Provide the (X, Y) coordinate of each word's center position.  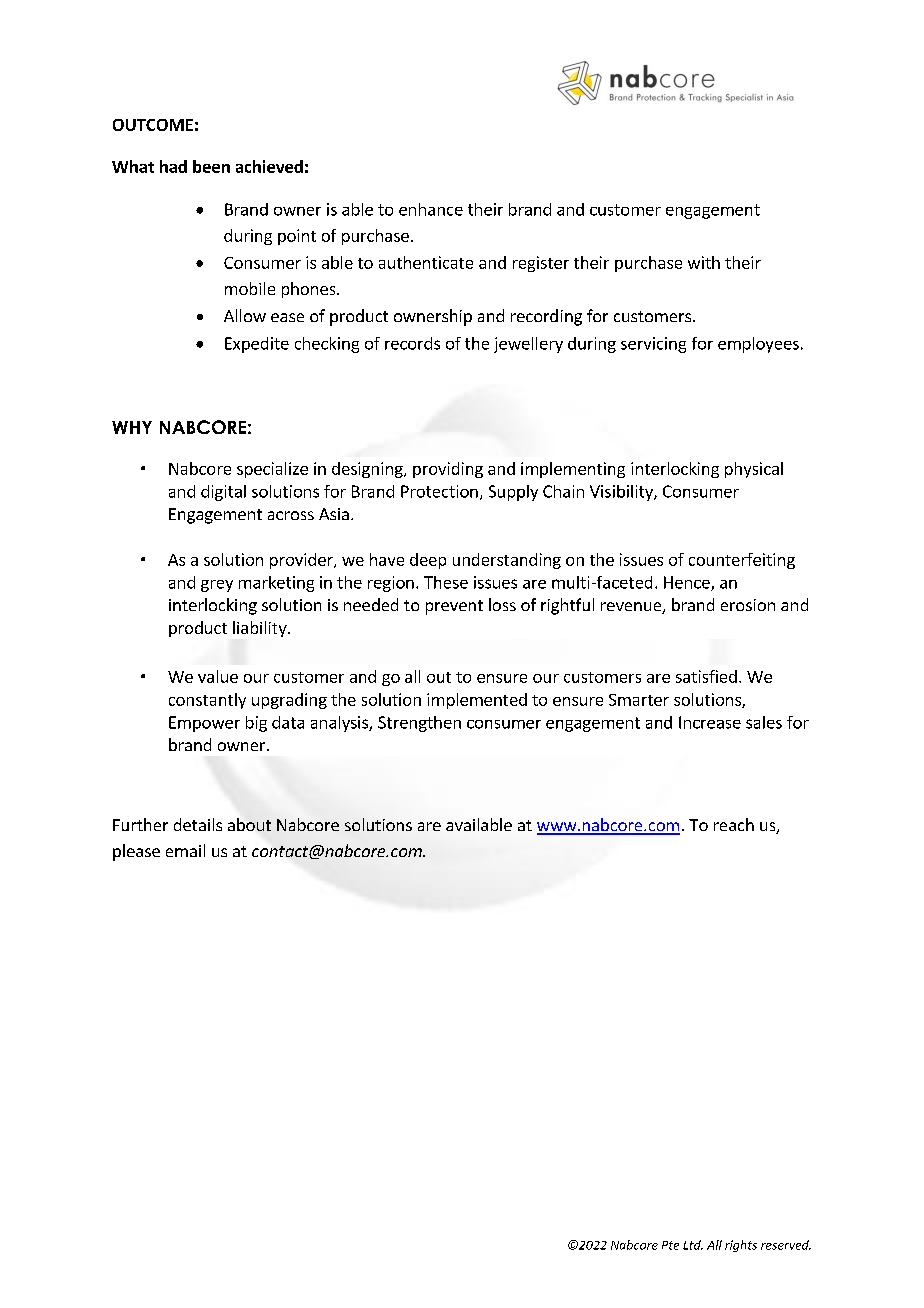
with (704, 262)
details (198, 824)
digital (223, 493)
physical (754, 470)
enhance (431, 209)
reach (734, 824)
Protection (439, 491)
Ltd (693, 1245)
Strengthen (419, 724)
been (211, 166)
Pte (670, 1245)
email (185, 850)
